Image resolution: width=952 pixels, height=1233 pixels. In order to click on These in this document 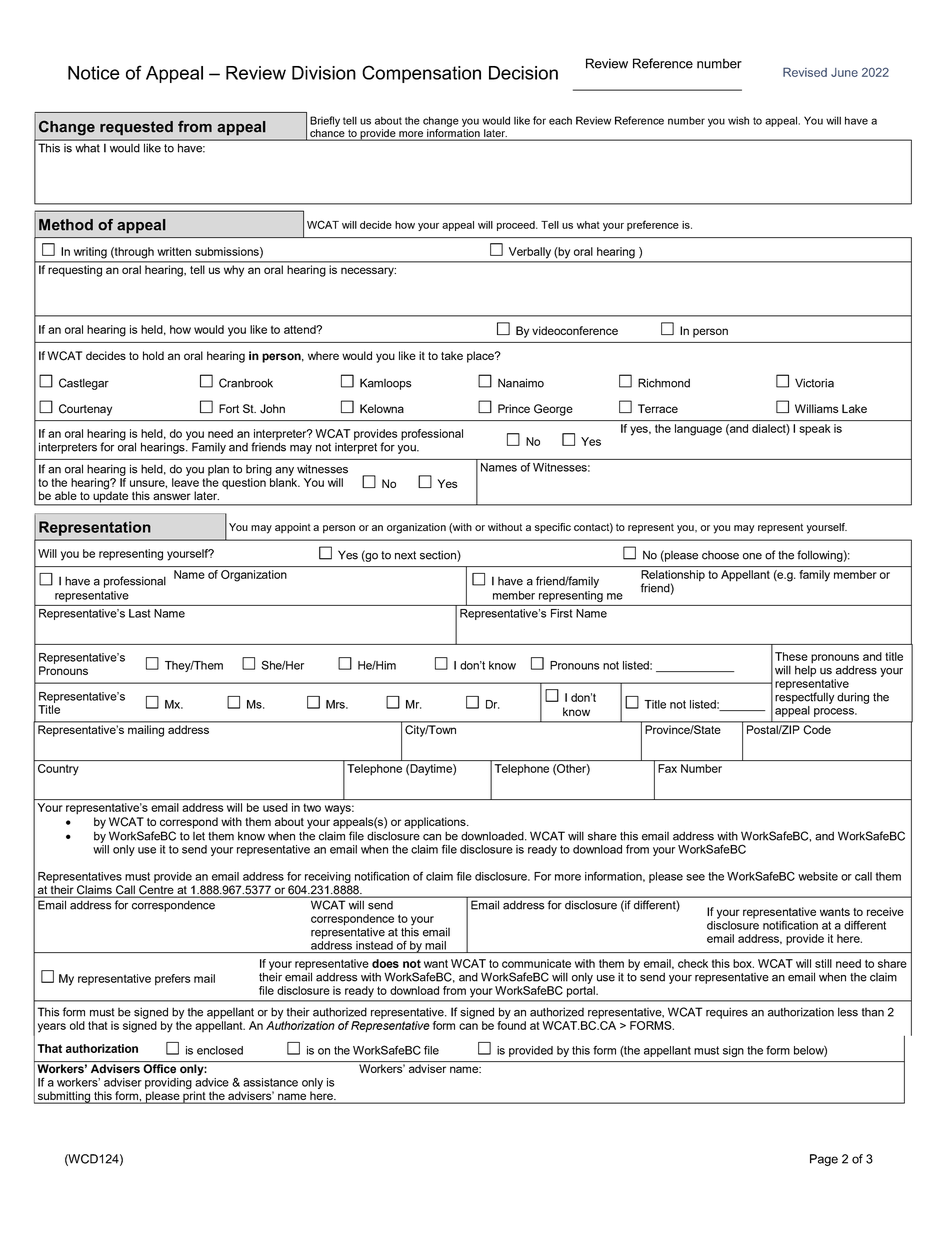, I will do `click(791, 656)`.
